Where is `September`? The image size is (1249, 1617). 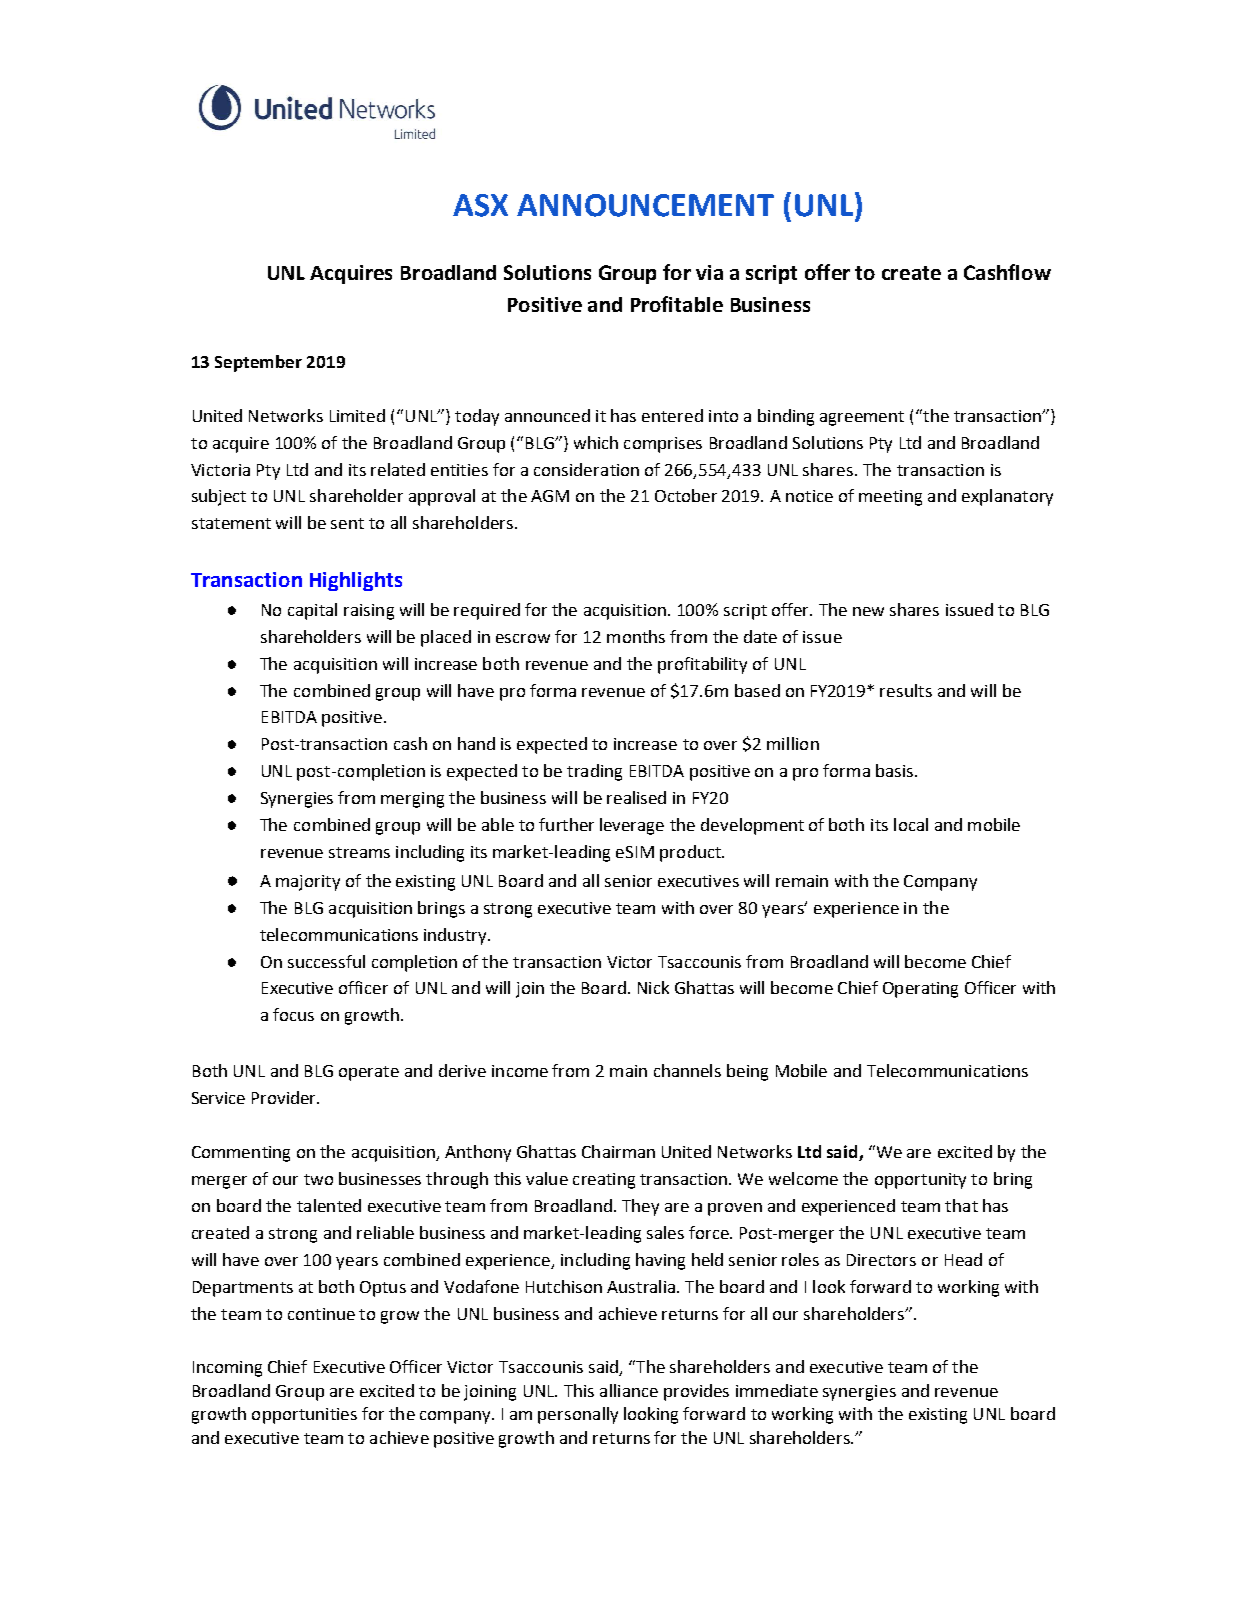
September is located at coordinates (258, 363).
